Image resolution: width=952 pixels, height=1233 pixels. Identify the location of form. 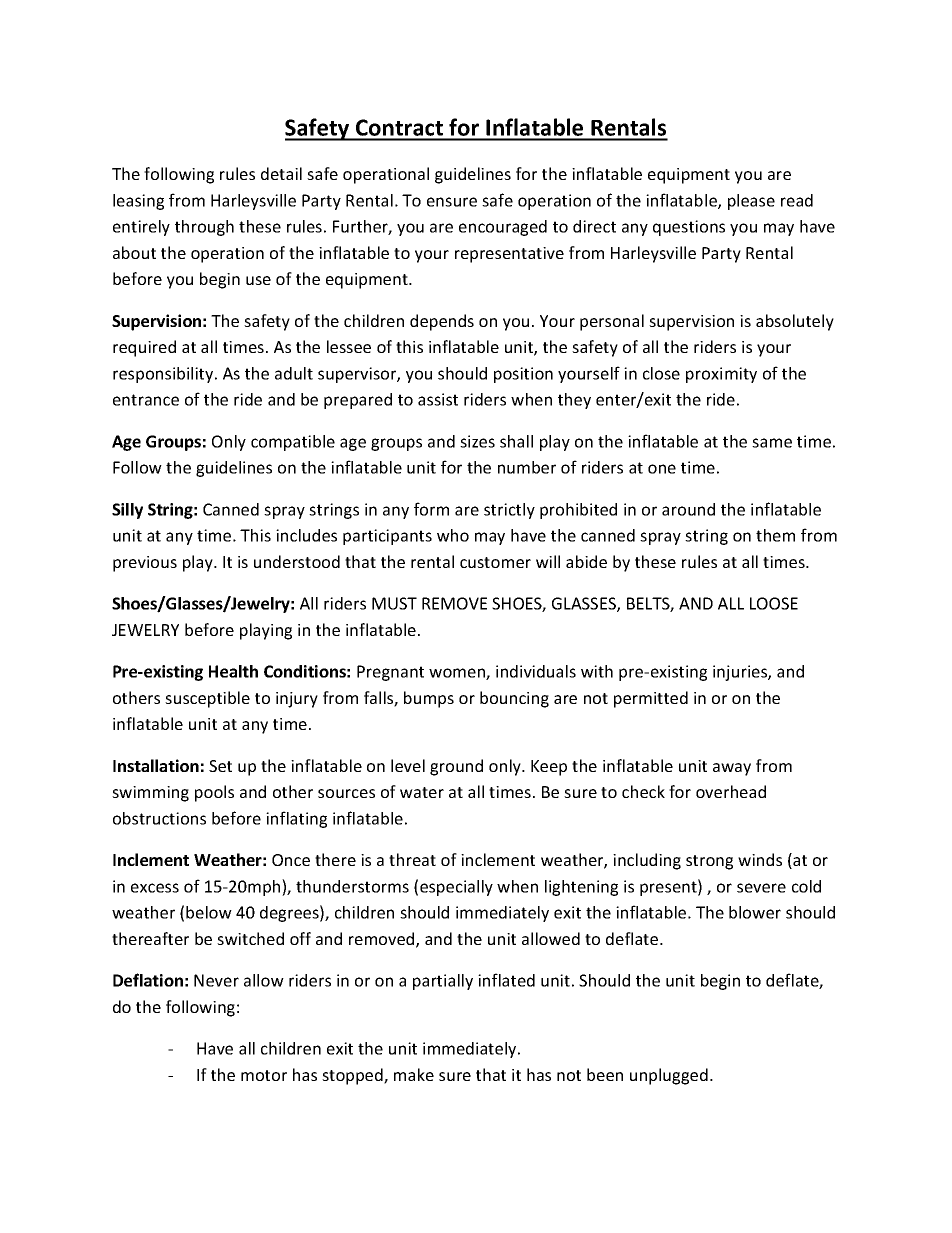
(431, 509).
